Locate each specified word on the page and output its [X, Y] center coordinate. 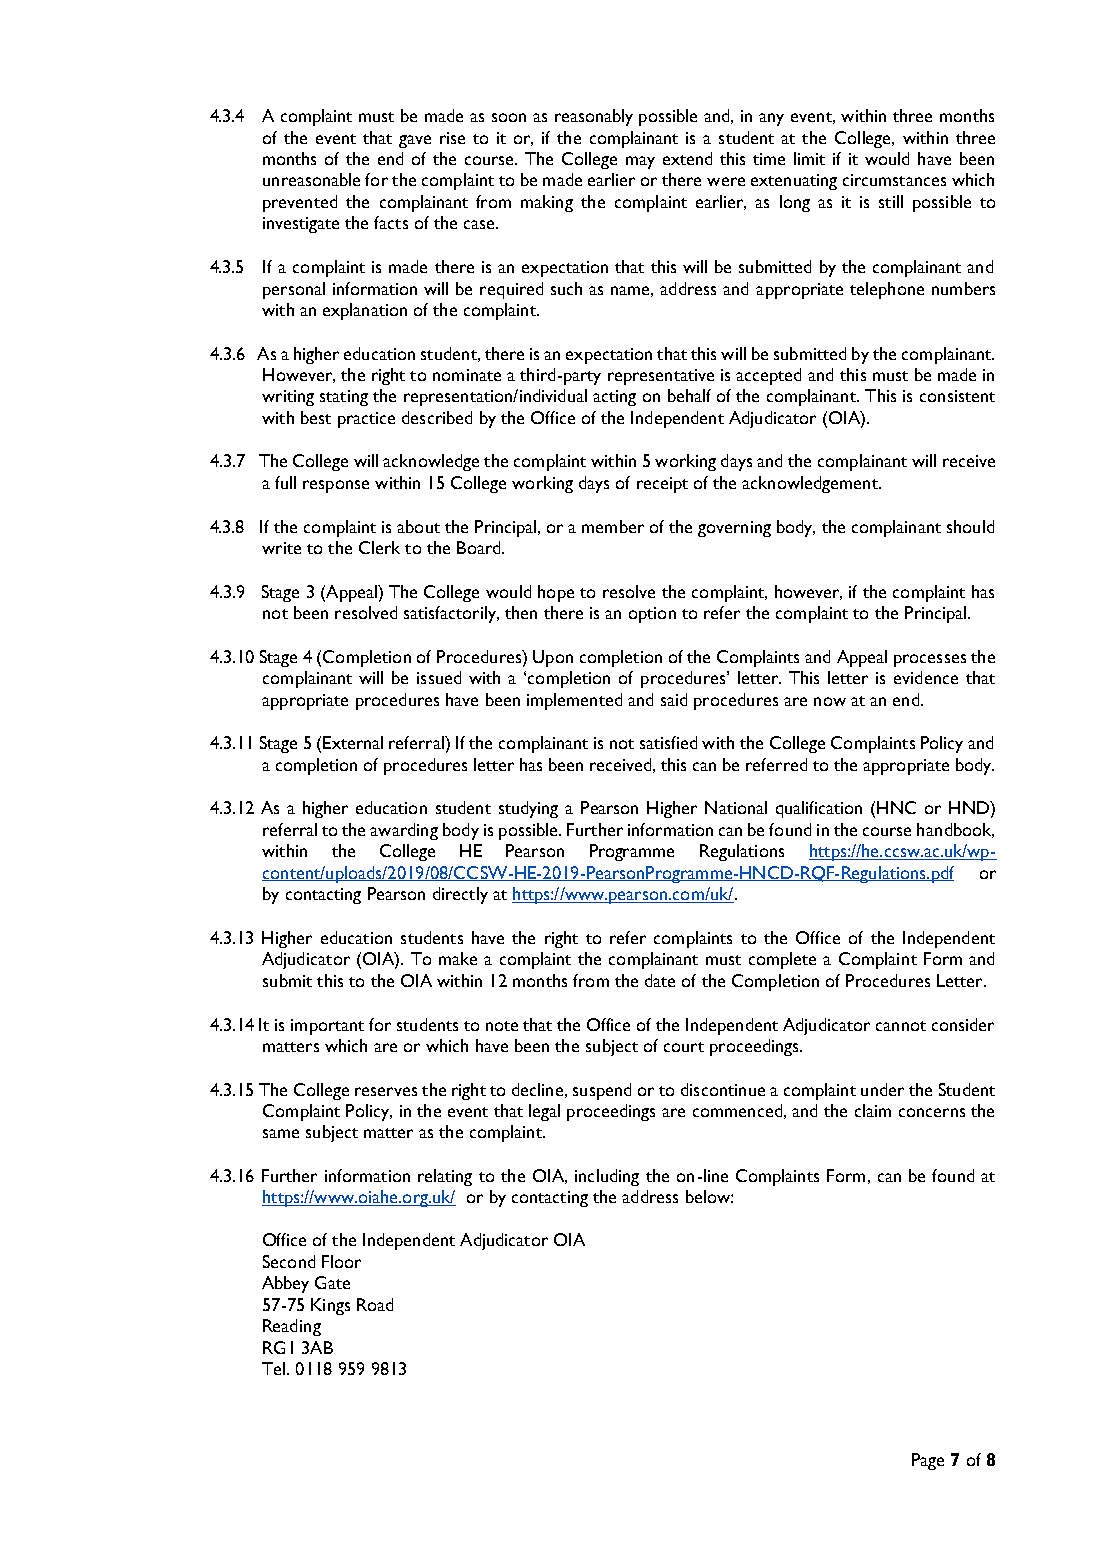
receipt [662, 485]
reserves [386, 1091]
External [353, 742]
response [336, 486]
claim [873, 1110]
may [640, 162]
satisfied [668, 742]
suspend [602, 1091]
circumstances [894, 180]
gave [415, 141]
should [970, 526]
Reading [292, 1327]
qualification [819, 809]
